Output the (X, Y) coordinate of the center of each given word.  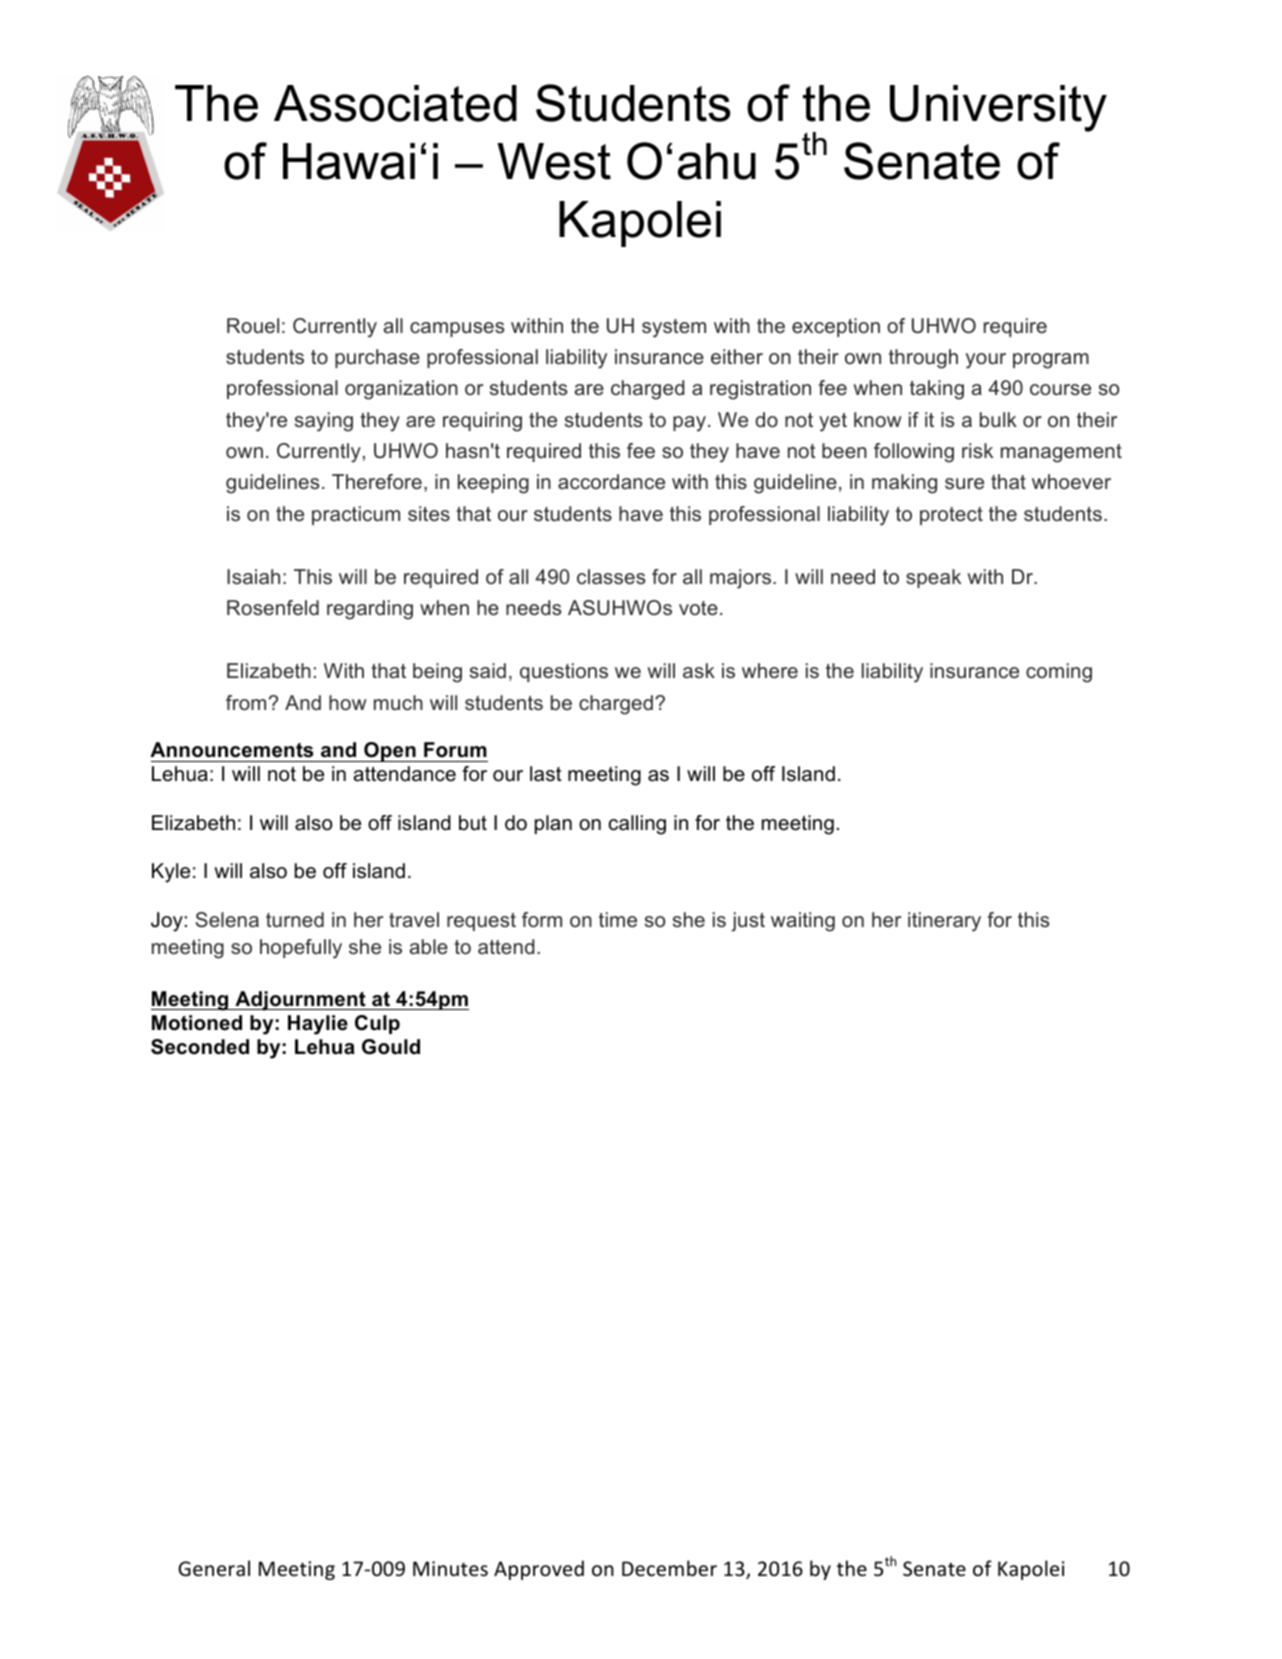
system (674, 328)
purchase (377, 358)
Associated (395, 103)
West (554, 161)
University (998, 108)
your (986, 361)
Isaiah (253, 576)
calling (637, 825)
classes (611, 576)
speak (933, 578)
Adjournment (300, 1001)
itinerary (944, 922)
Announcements (231, 750)
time (618, 919)
